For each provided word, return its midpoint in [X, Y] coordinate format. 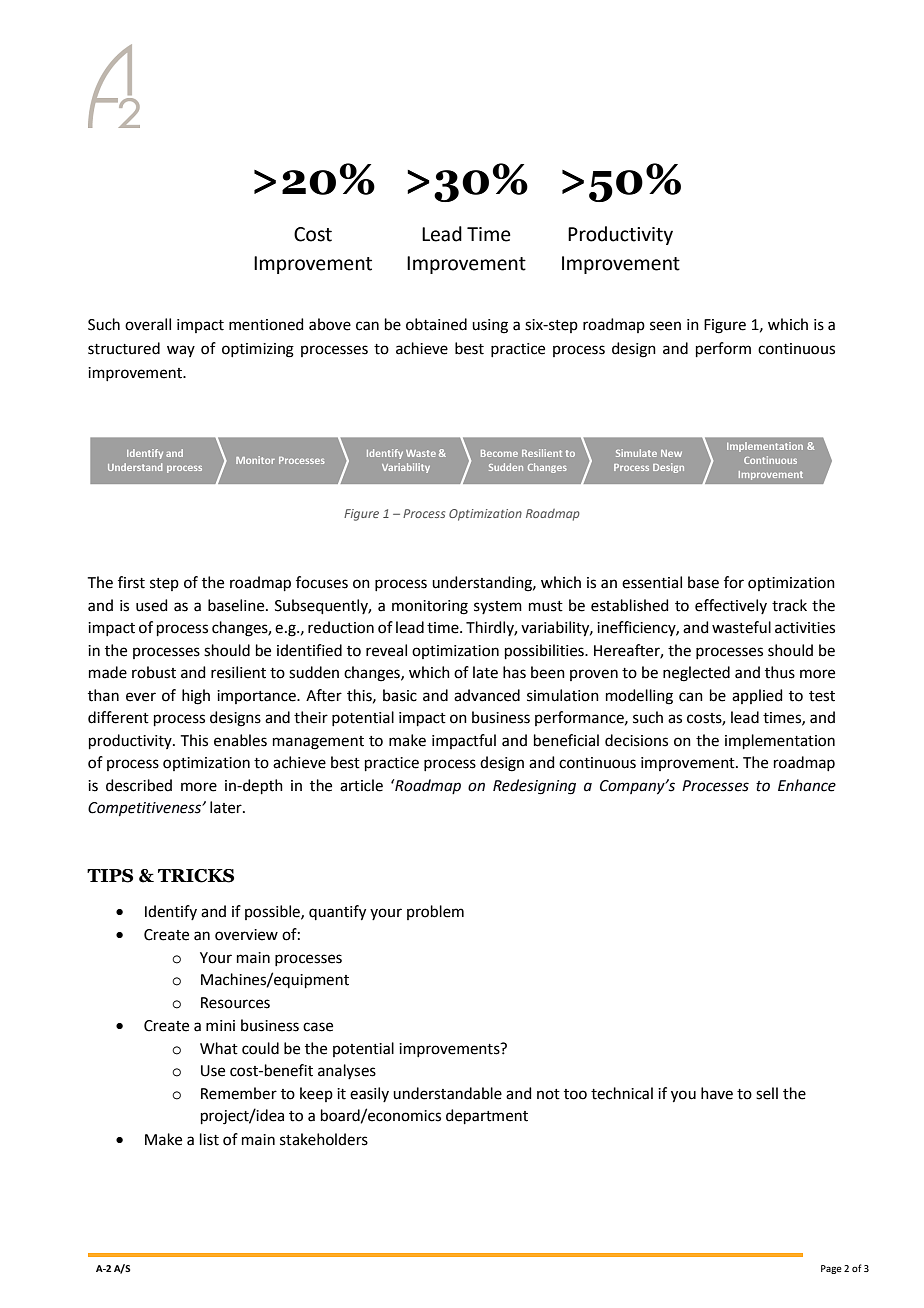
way [181, 351]
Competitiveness [146, 809]
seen [665, 326]
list [209, 1139]
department [487, 1116]
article [361, 785]
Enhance [807, 785]
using [490, 326]
